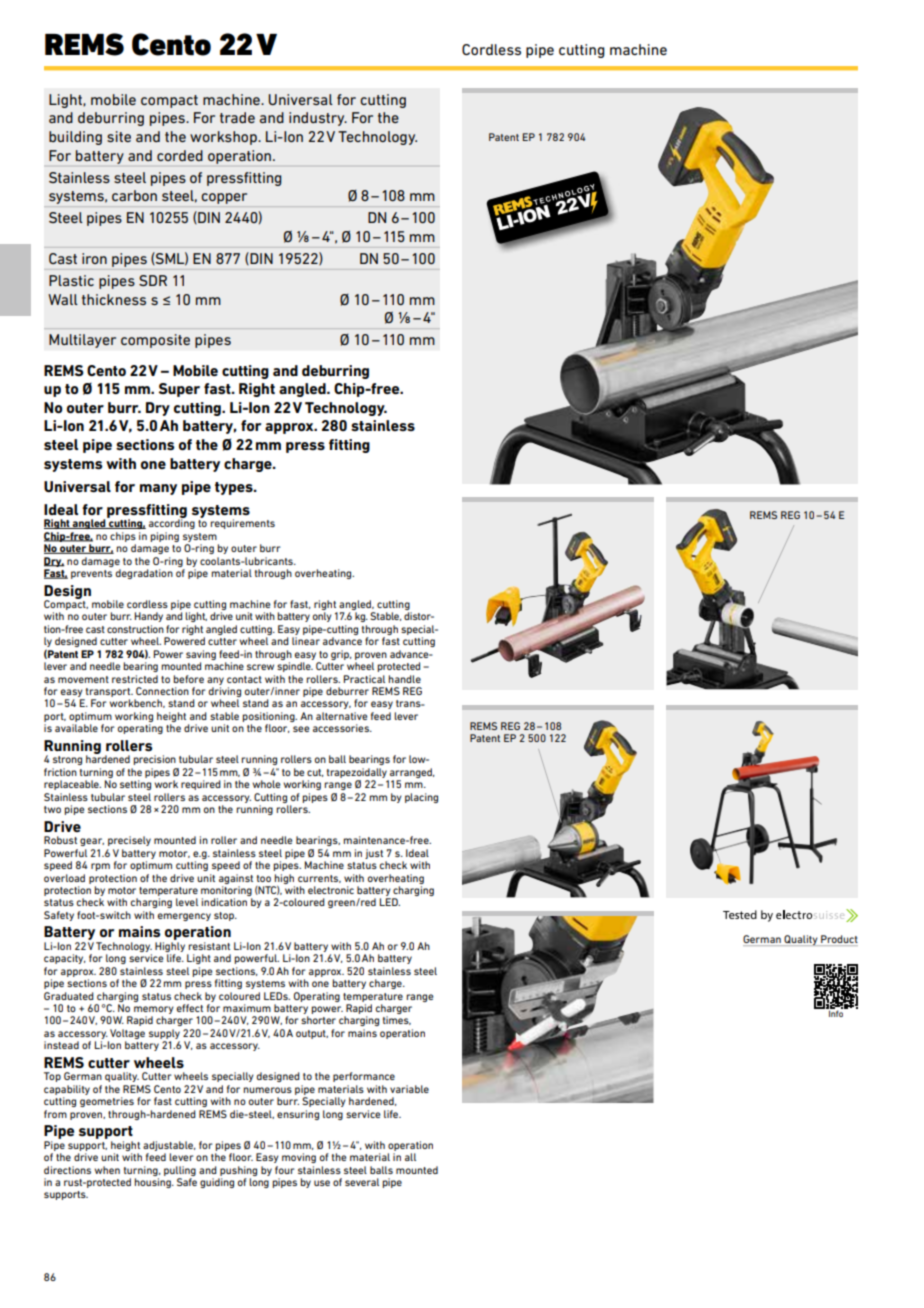 This document has width=924, height=1308. I want to click on placing, so click(421, 798).
